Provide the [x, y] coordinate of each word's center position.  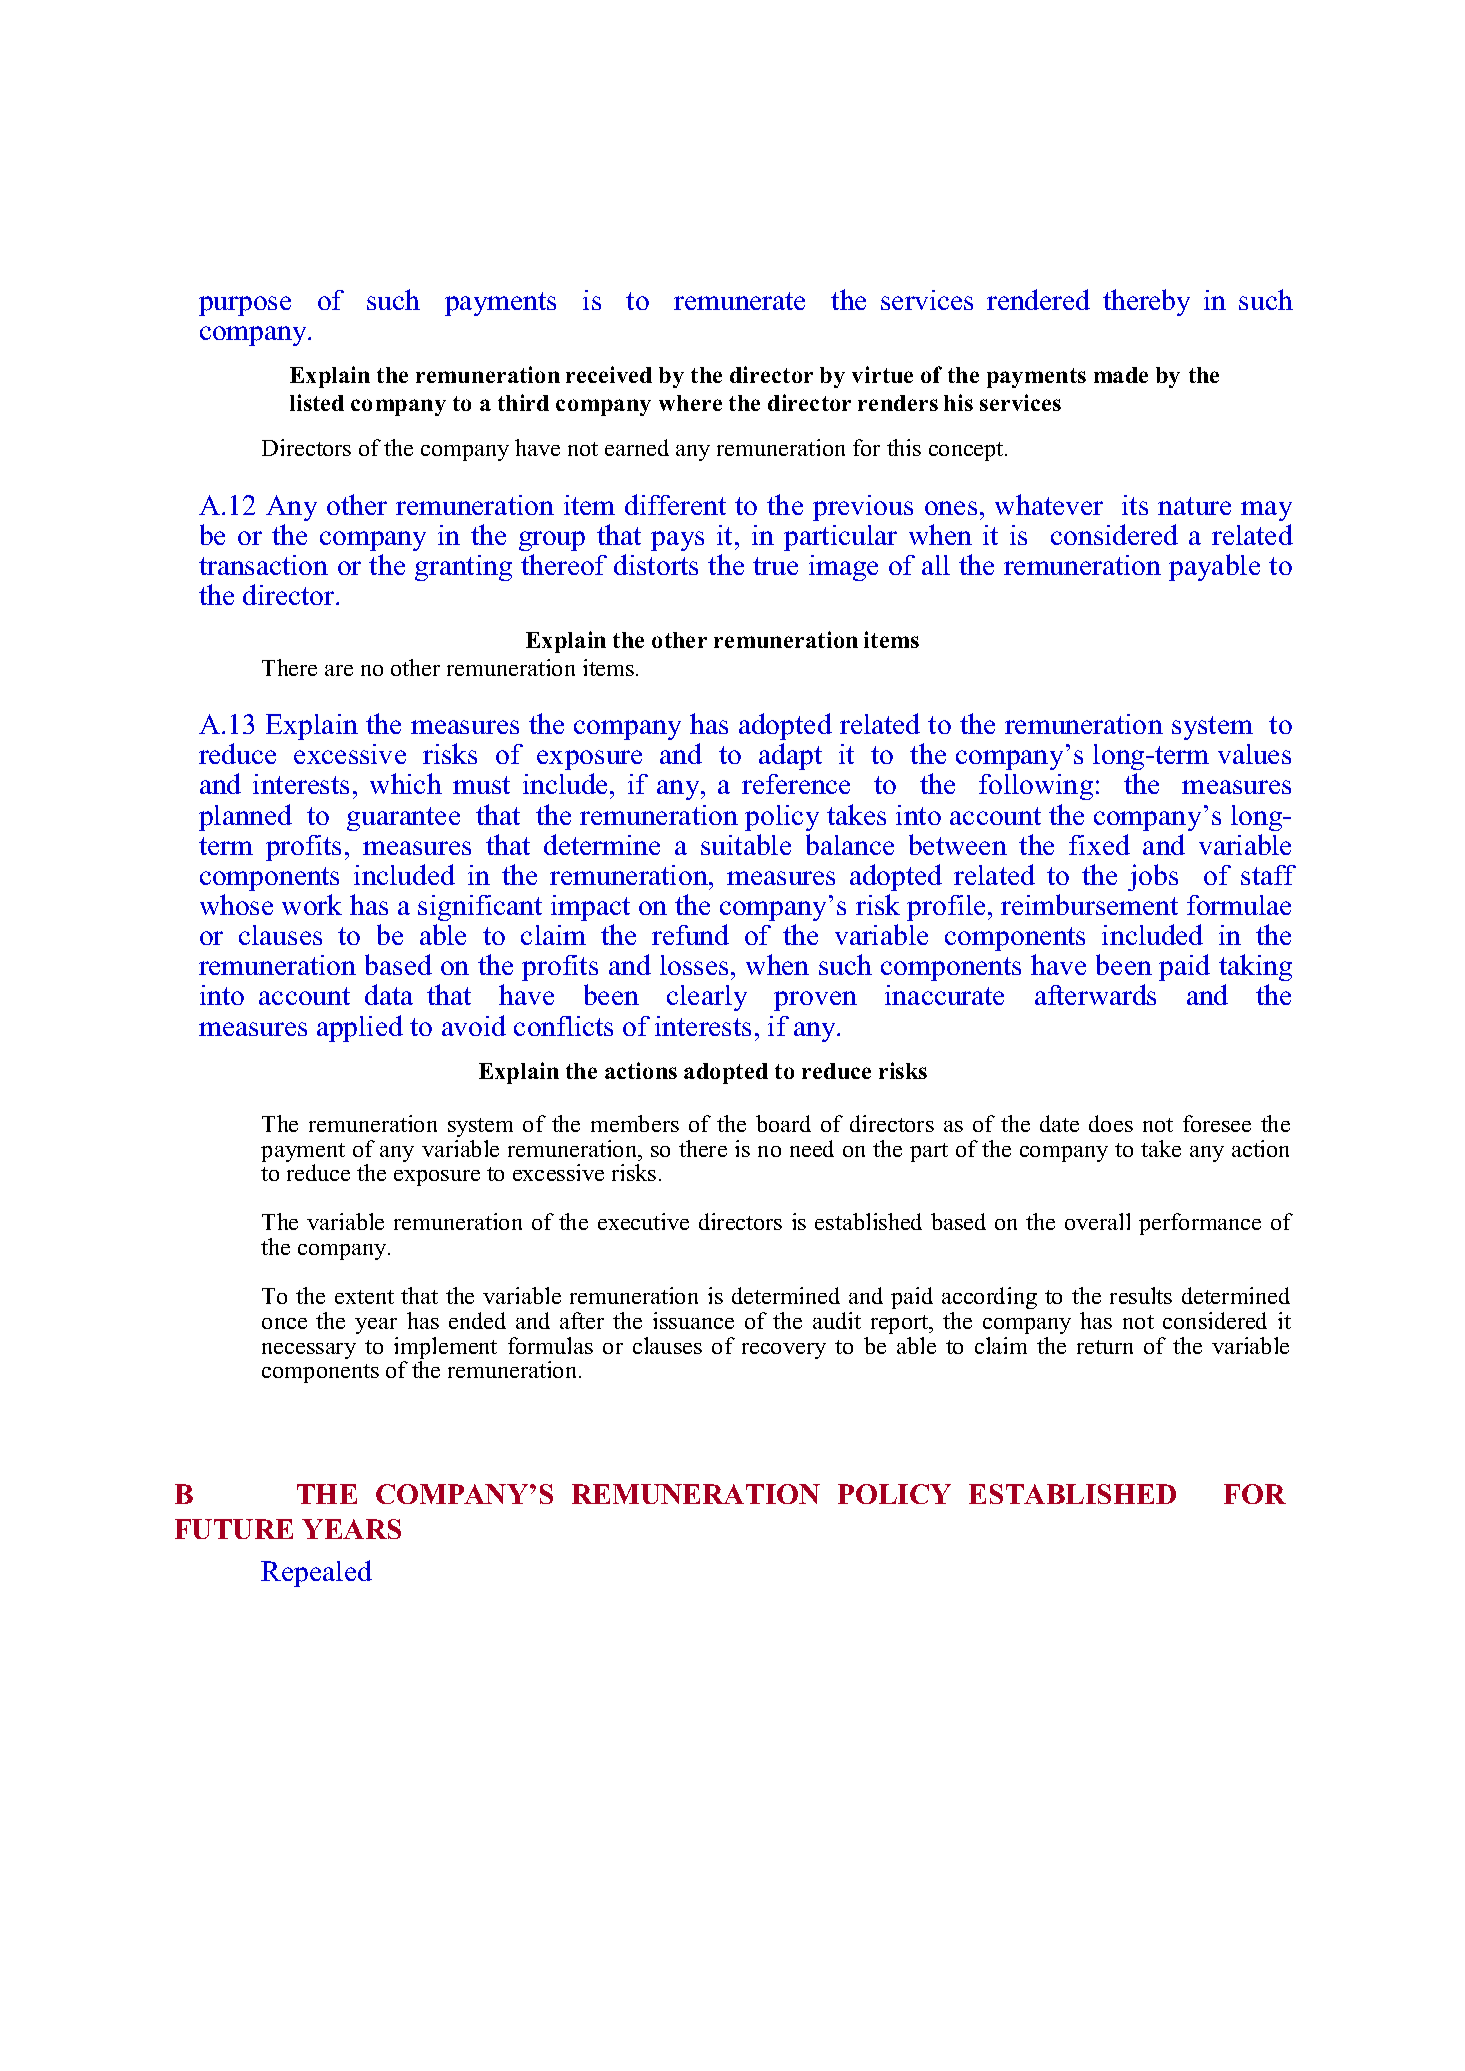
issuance [693, 1320]
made [1121, 375]
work [312, 904]
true [775, 566]
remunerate [739, 301]
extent [364, 1297]
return [1105, 1347]
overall [1097, 1221]
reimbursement [1089, 904]
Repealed [316, 1573]
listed [317, 402]
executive [643, 1221]
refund [690, 934]
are [339, 670]
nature [1194, 506]
